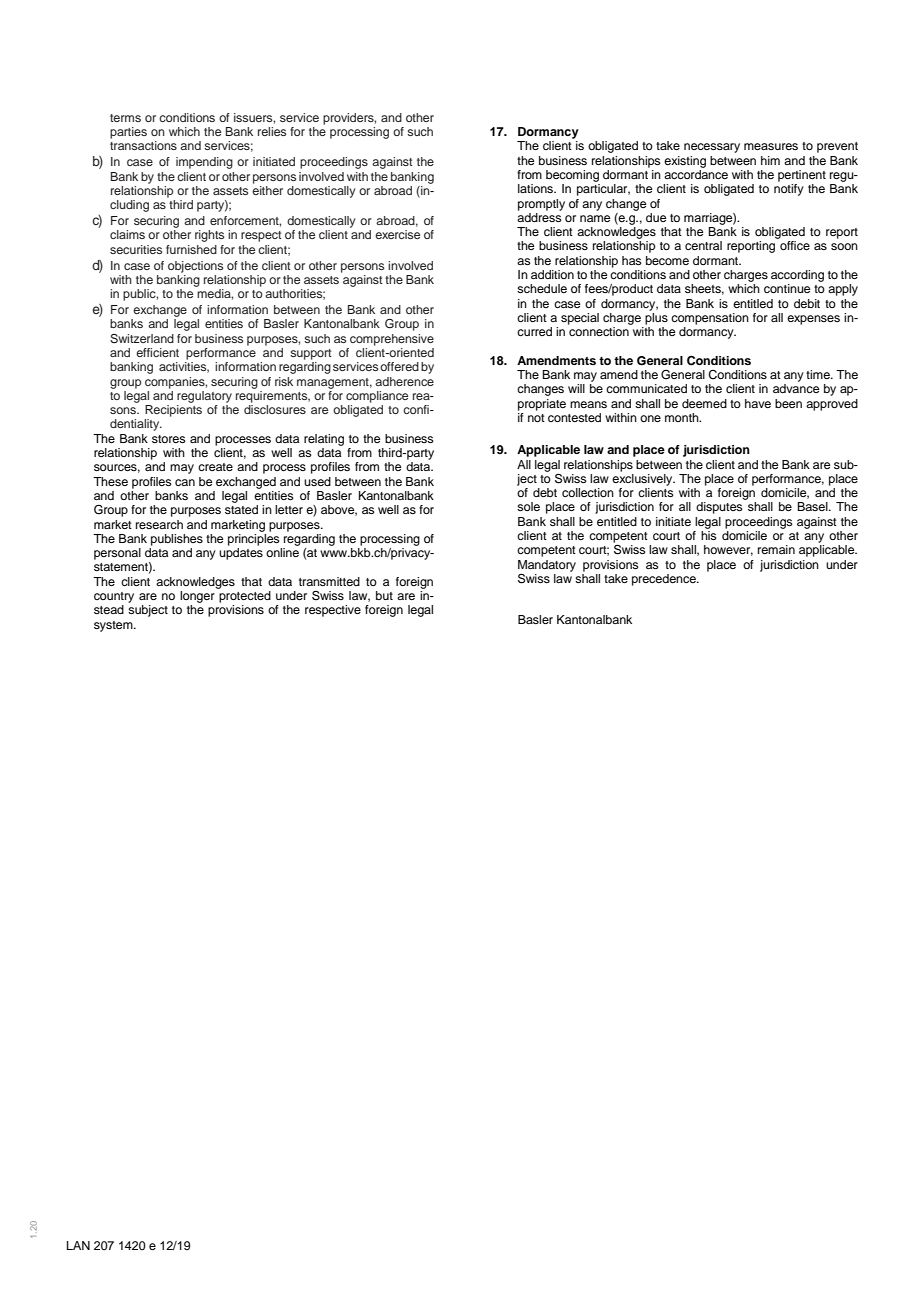 This screenshot has height=1308, width=924. Describe the element at coordinates (197, 597) in the screenshot. I see `longer` at that location.
